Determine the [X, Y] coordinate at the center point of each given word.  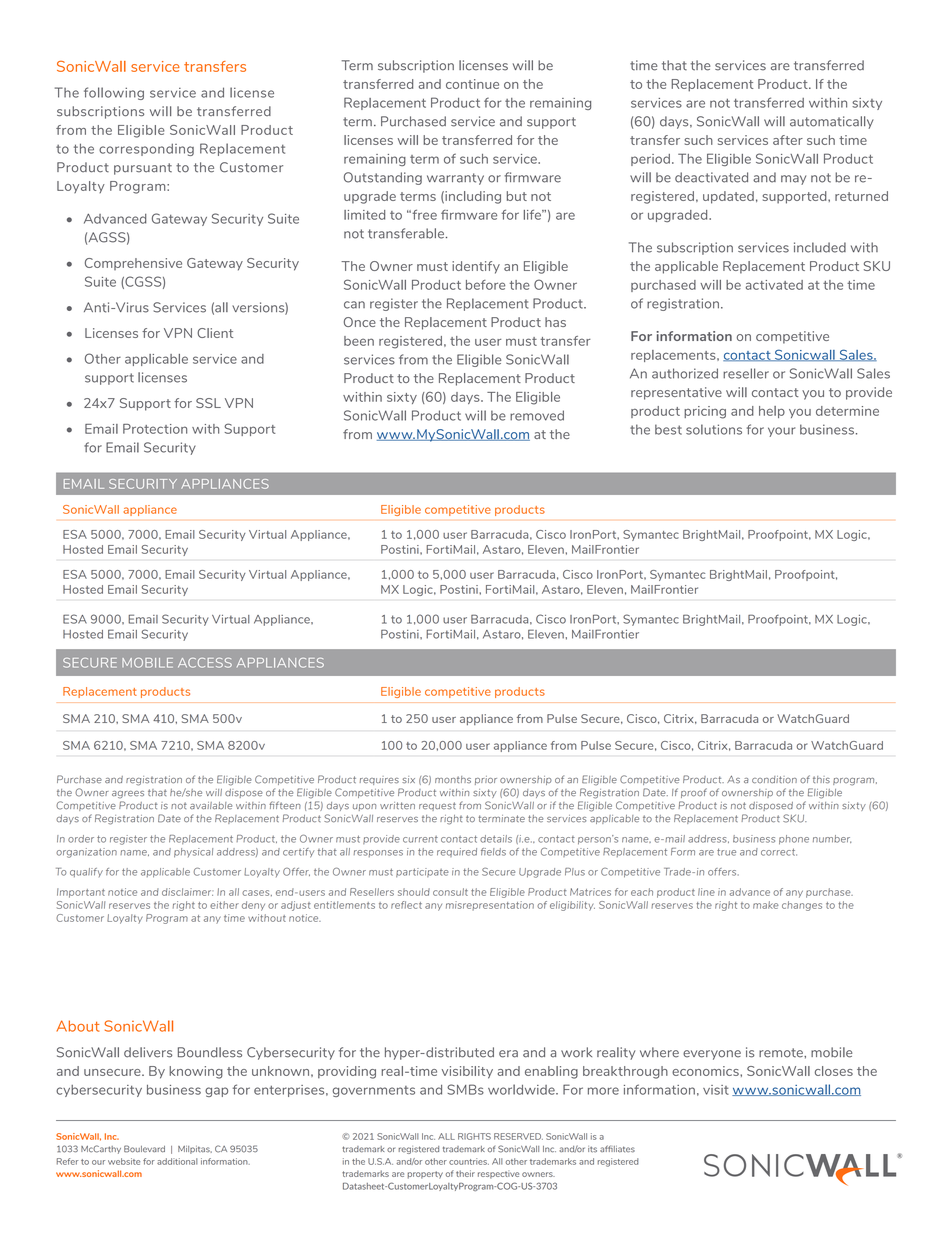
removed [537, 415]
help [772, 412]
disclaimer [187, 892]
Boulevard [144, 1149]
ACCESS [205, 663]
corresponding [146, 149]
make [766, 905]
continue [472, 84]
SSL [208, 403]
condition [774, 780]
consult [450, 892]
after [788, 140]
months [453, 779]
